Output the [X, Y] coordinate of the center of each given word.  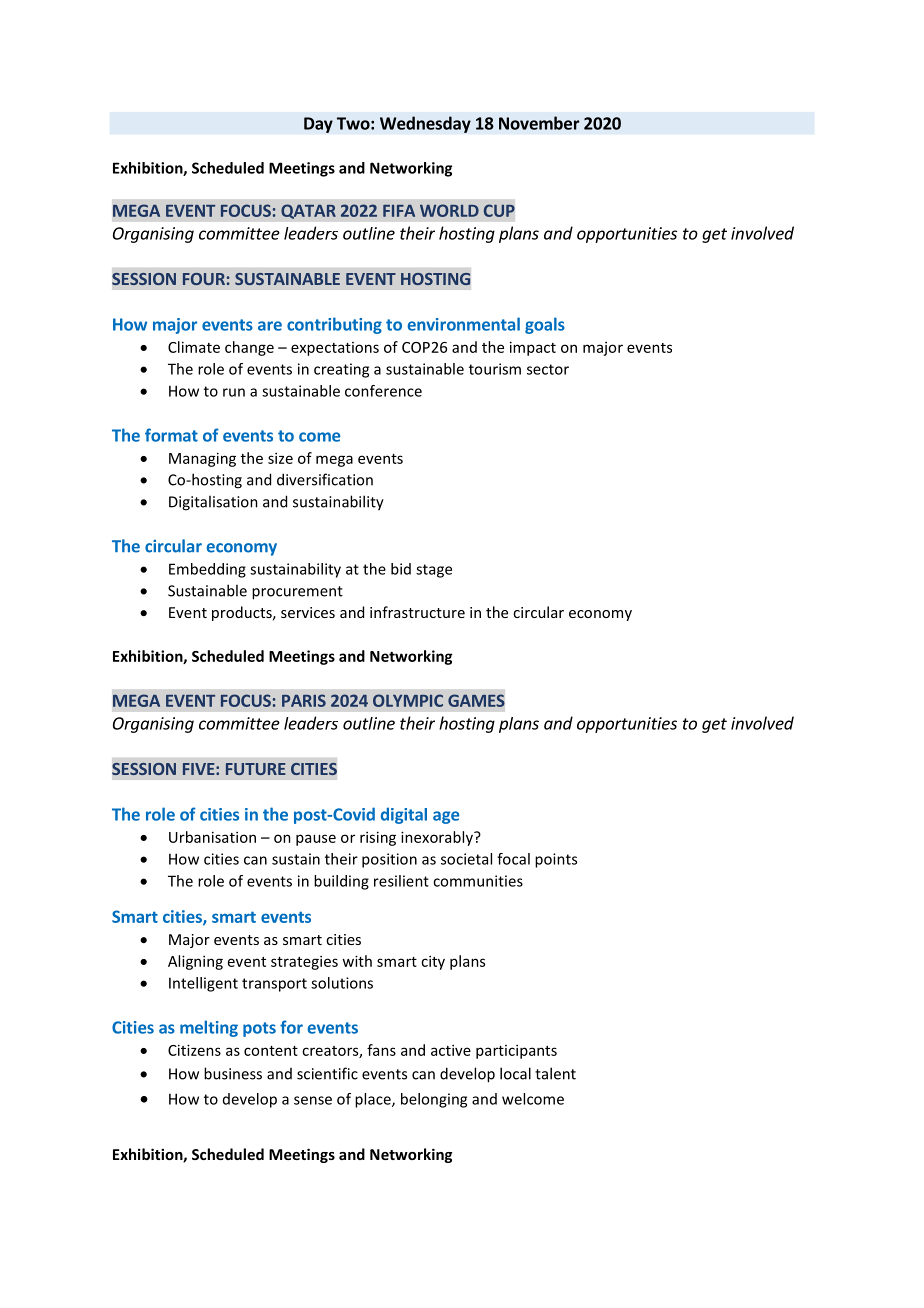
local [515, 1073]
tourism [495, 369]
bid [401, 569]
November [539, 123]
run [234, 392]
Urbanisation [212, 837]
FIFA [399, 211]
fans [381, 1050]
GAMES [476, 700]
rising [378, 838]
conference [383, 391]
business [233, 1073]
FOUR [204, 279]
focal [513, 859]
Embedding [207, 570]
